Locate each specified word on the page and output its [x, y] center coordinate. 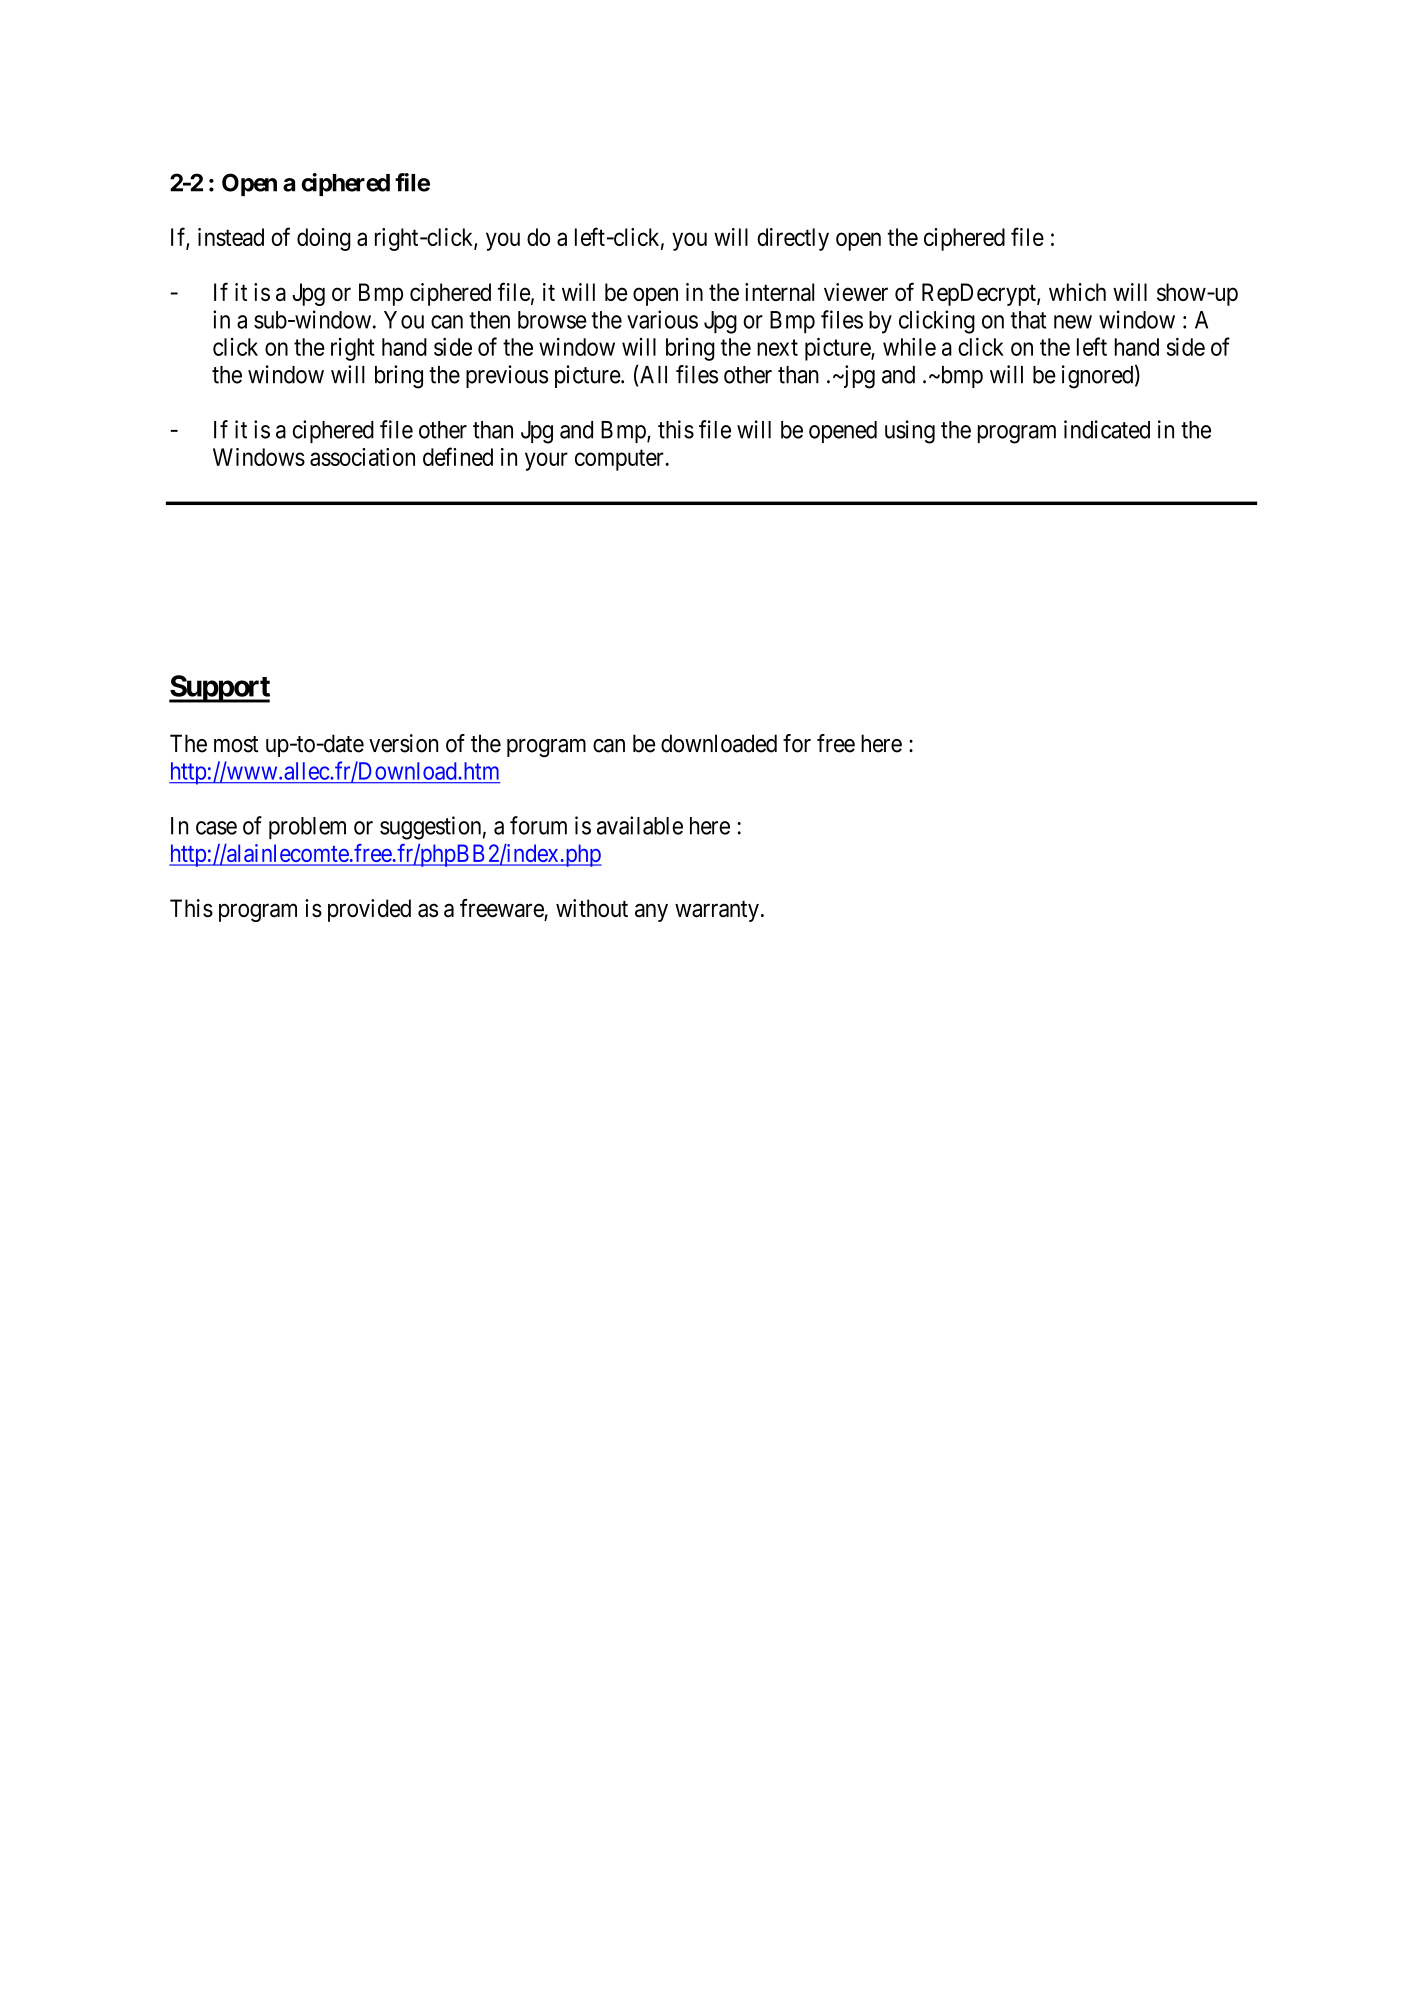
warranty [717, 911]
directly [793, 239]
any [651, 913]
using [910, 432]
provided [369, 910]
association [362, 457]
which [1077, 292]
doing [324, 239]
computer [619, 460]
